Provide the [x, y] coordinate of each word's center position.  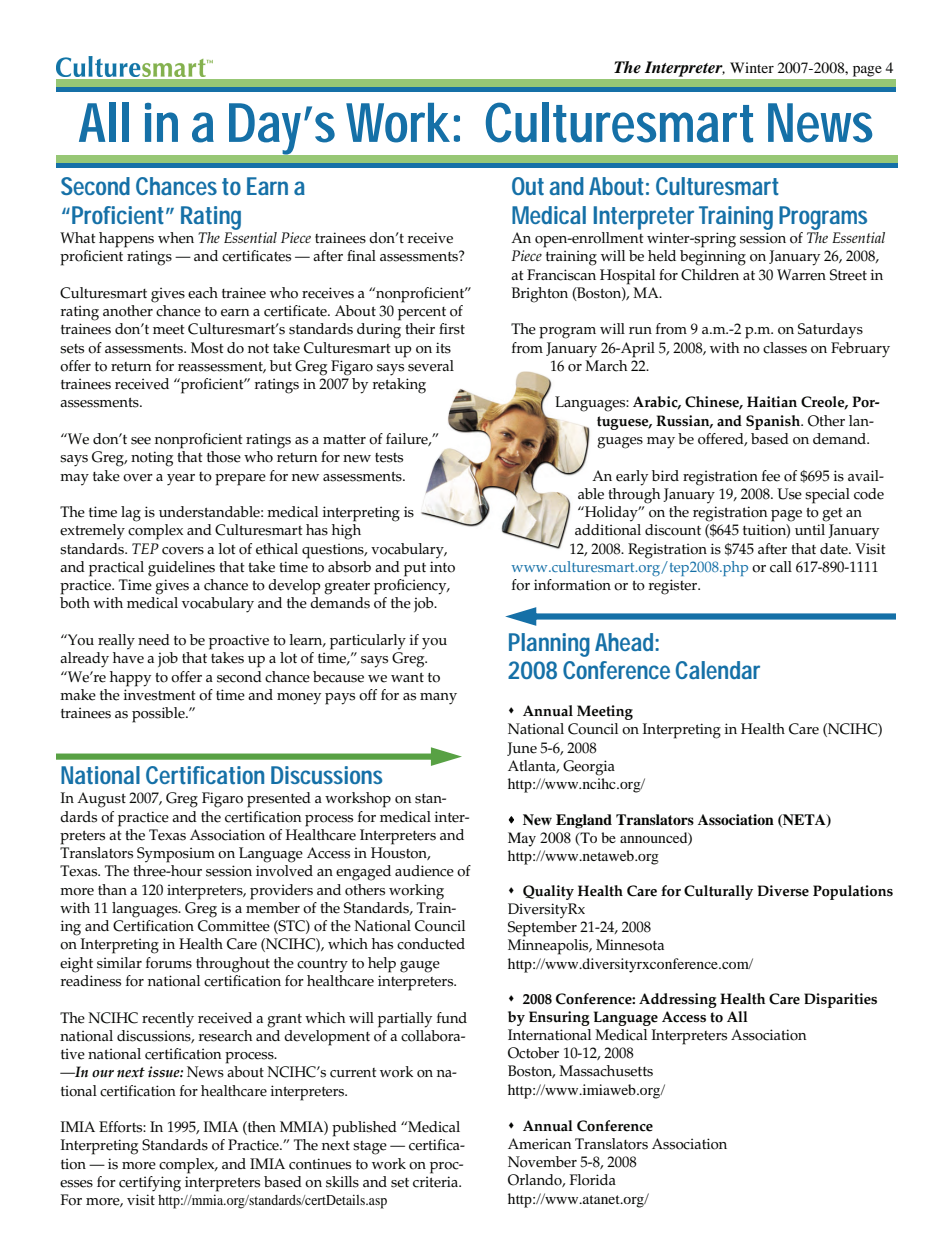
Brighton [540, 295]
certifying [150, 1184]
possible [159, 715]
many [438, 699]
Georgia [589, 768]
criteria [437, 1182]
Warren [801, 275]
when [176, 238]
